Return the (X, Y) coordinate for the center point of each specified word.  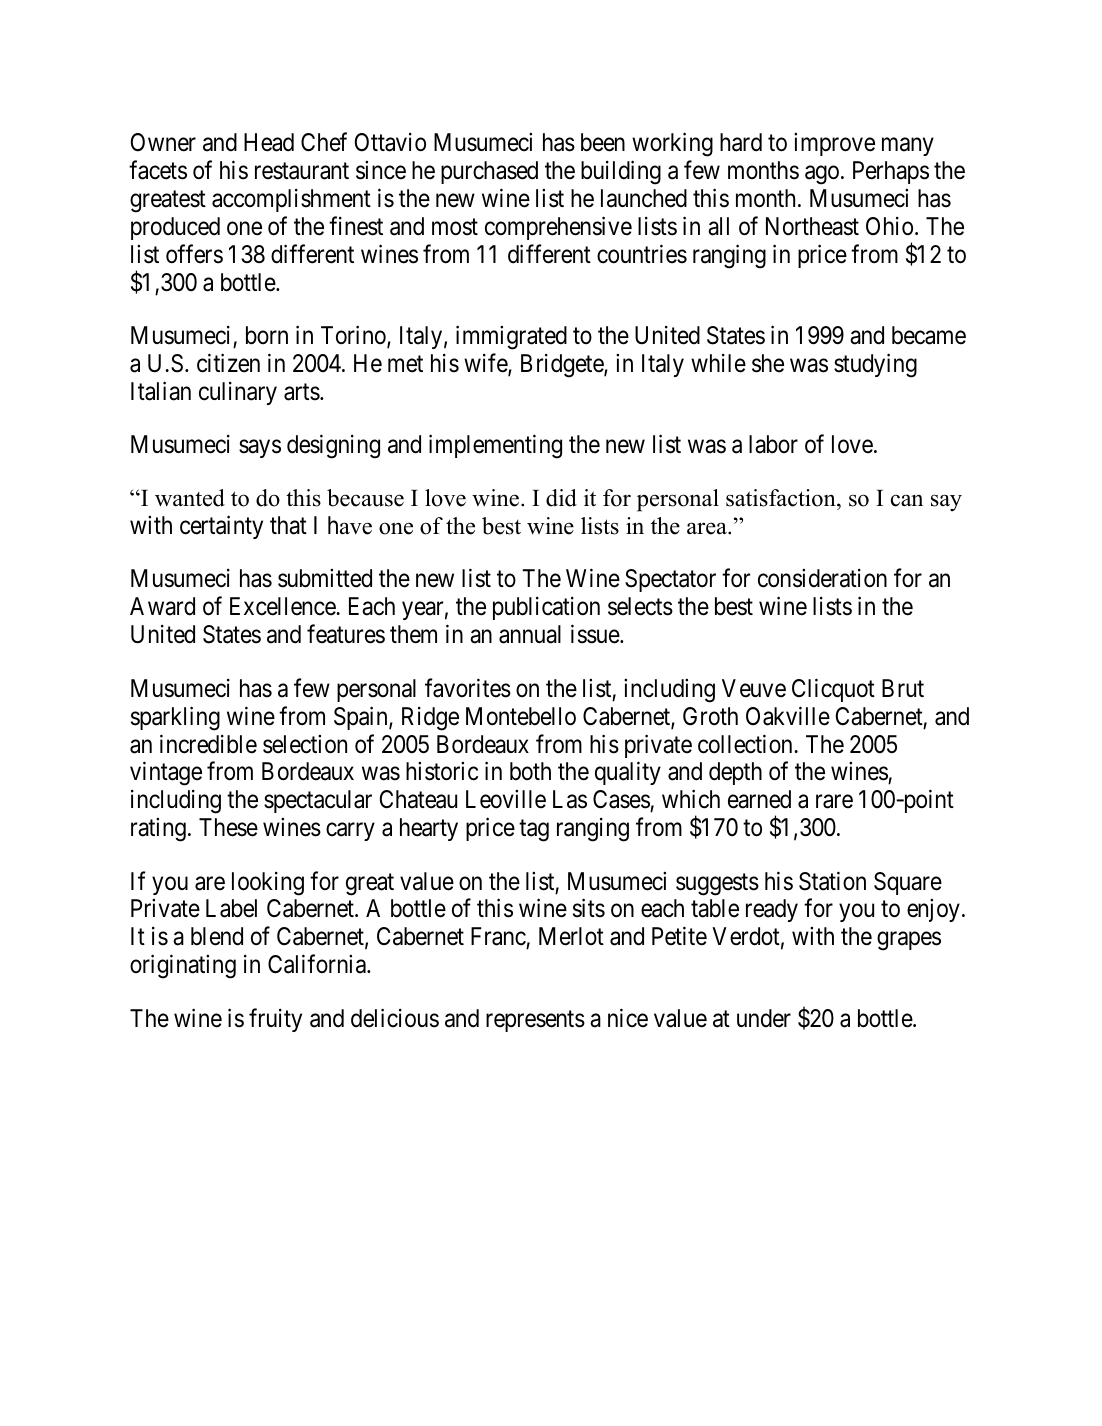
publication (546, 608)
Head (269, 142)
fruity (275, 1020)
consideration (822, 578)
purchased (489, 172)
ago (822, 175)
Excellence (283, 606)
